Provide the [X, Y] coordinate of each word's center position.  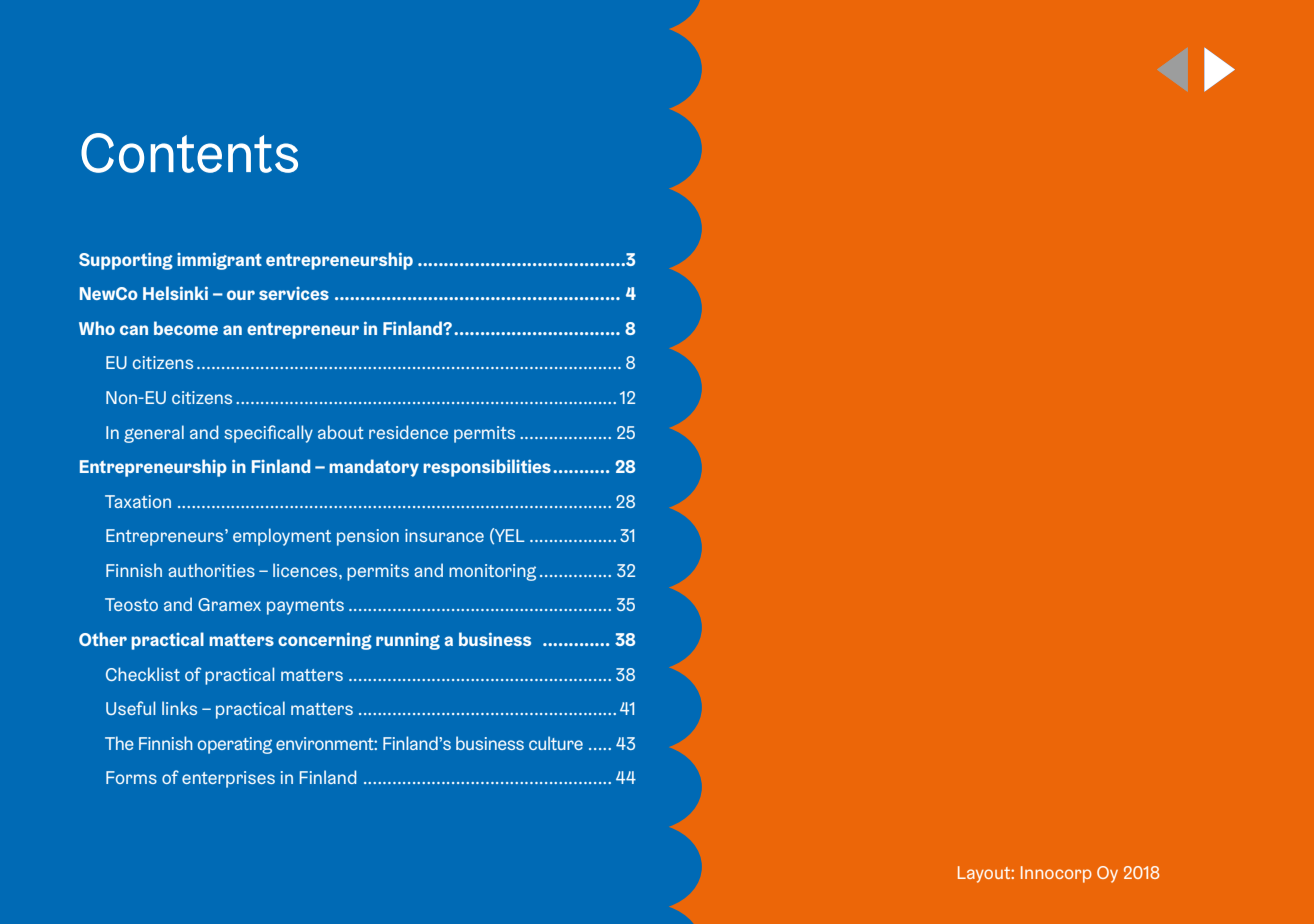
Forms [131, 777]
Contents [189, 153]
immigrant [219, 261]
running [408, 641]
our [241, 295]
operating [235, 745]
